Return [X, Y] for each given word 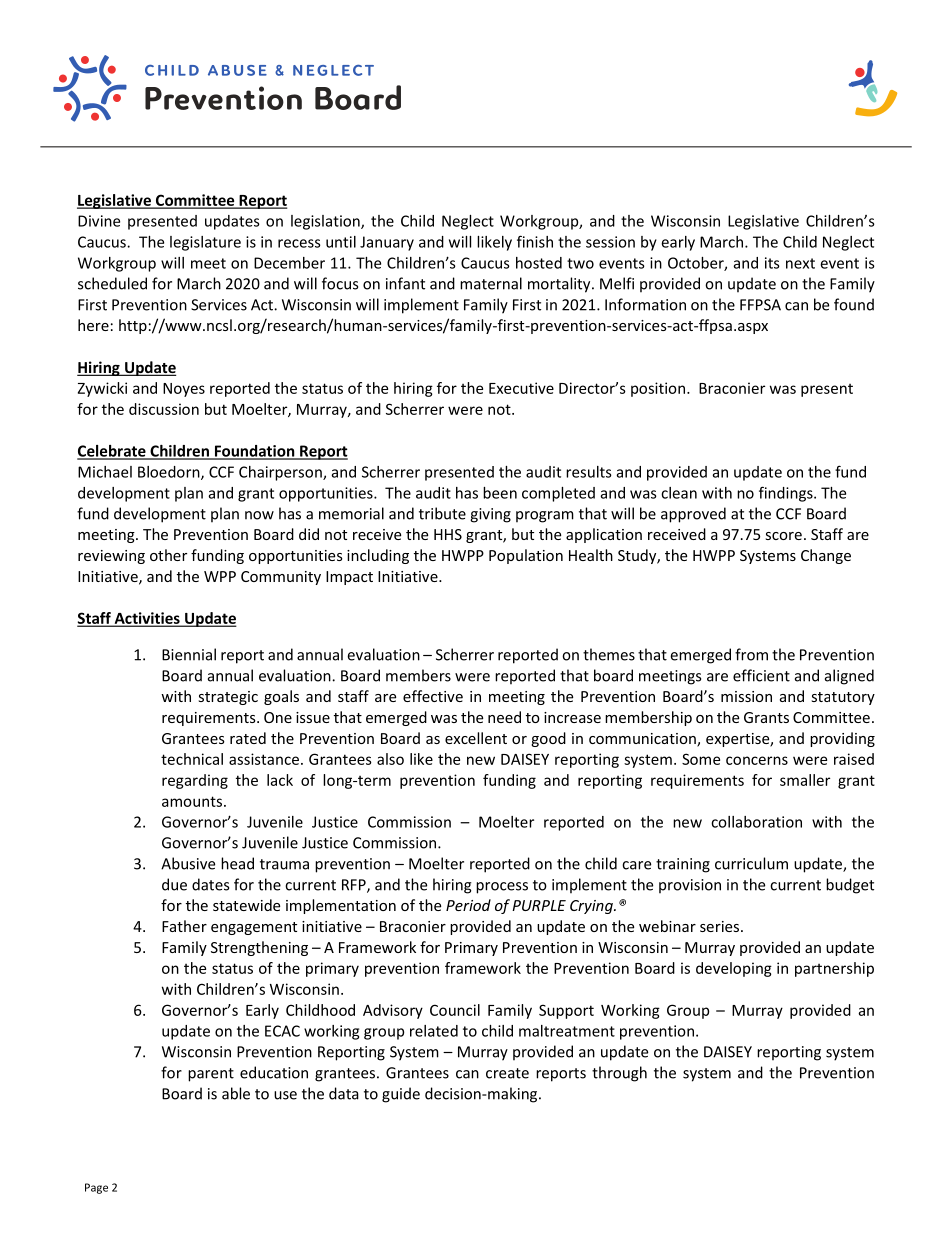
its [772, 263]
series [721, 926]
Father [184, 926]
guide [401, 1095]
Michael [105, 472]
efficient [761, 675]
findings [787, 494]
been [500, 493]
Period [468, 905]
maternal [491, 283]
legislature [205, 243]
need [504, 717]
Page [96, 1188]
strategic [228, 698]
